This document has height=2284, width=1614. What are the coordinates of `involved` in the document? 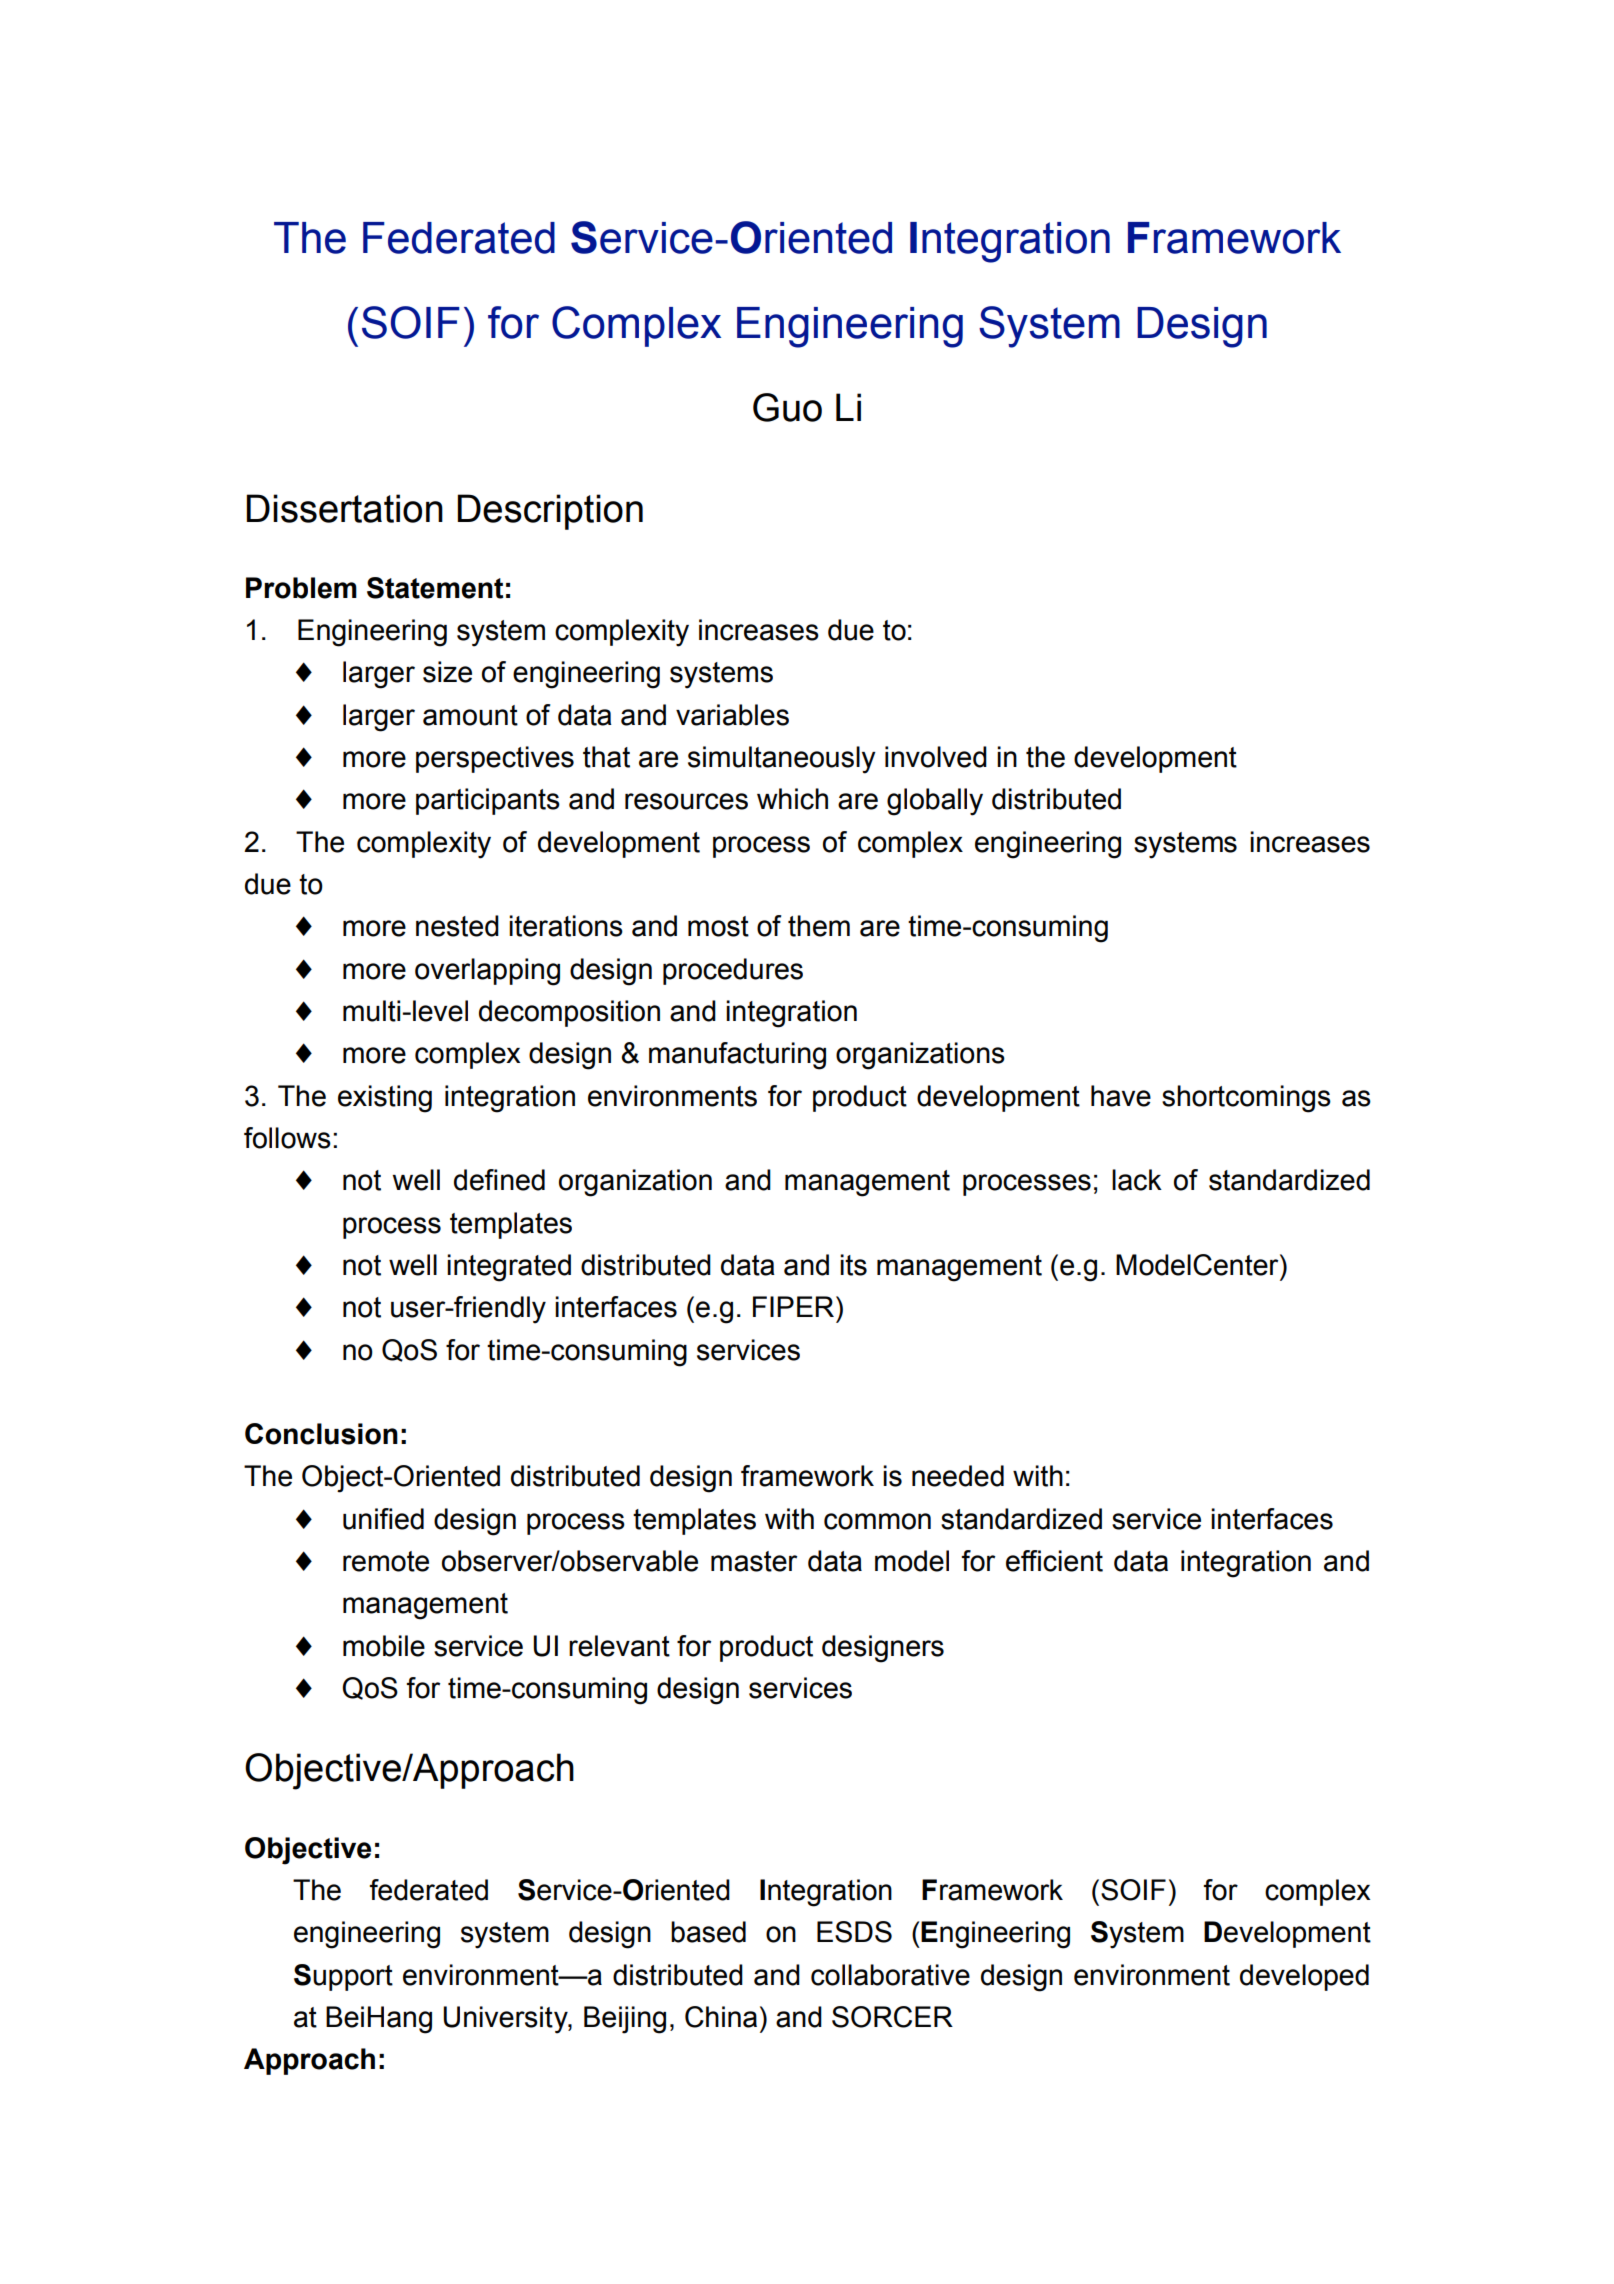 It's located at (936, 757).
